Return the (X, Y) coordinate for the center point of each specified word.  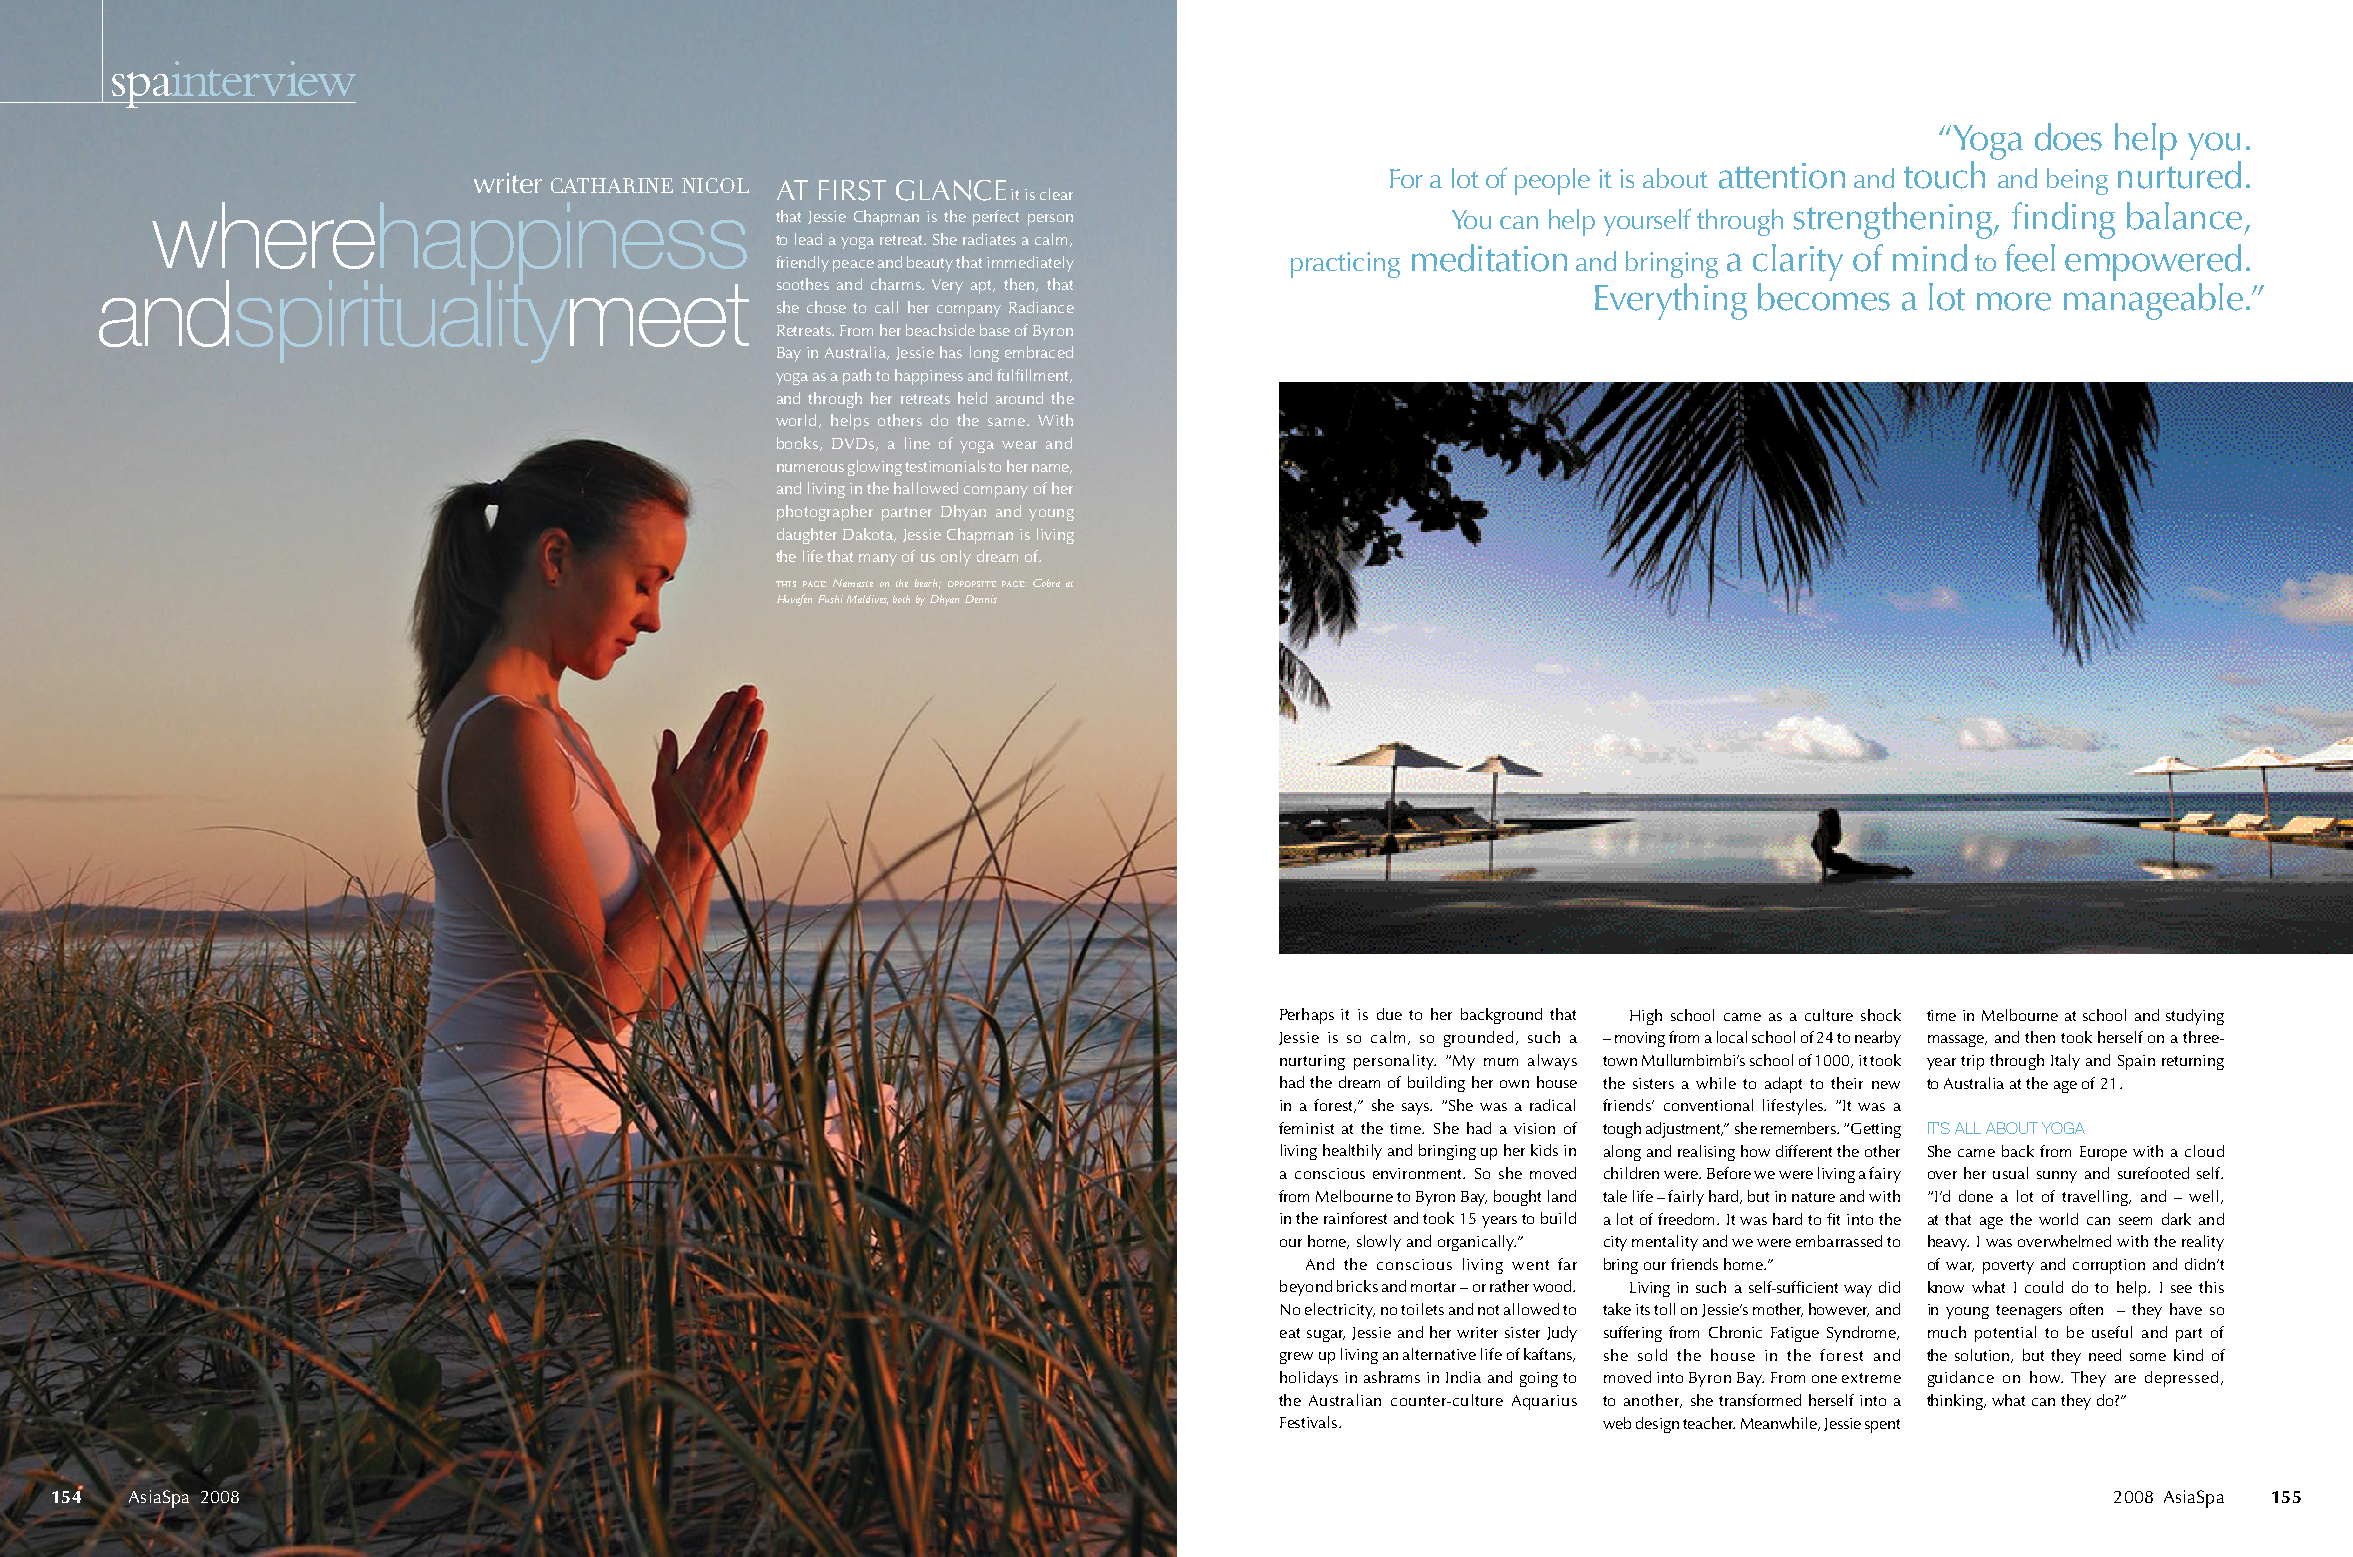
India (1463, 1377)
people (1552, 181)
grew (1296, 1358)
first (852, 190)
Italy (2065, 1062)
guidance (1961, 1379)
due (1389, 1014)
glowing (875, 468)
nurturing (1312, 1062)
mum (1501, 1062)
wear (1019, 445)
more (2014, 301)
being (2077, 181)
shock (1881, 1015)
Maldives (867, 600)
